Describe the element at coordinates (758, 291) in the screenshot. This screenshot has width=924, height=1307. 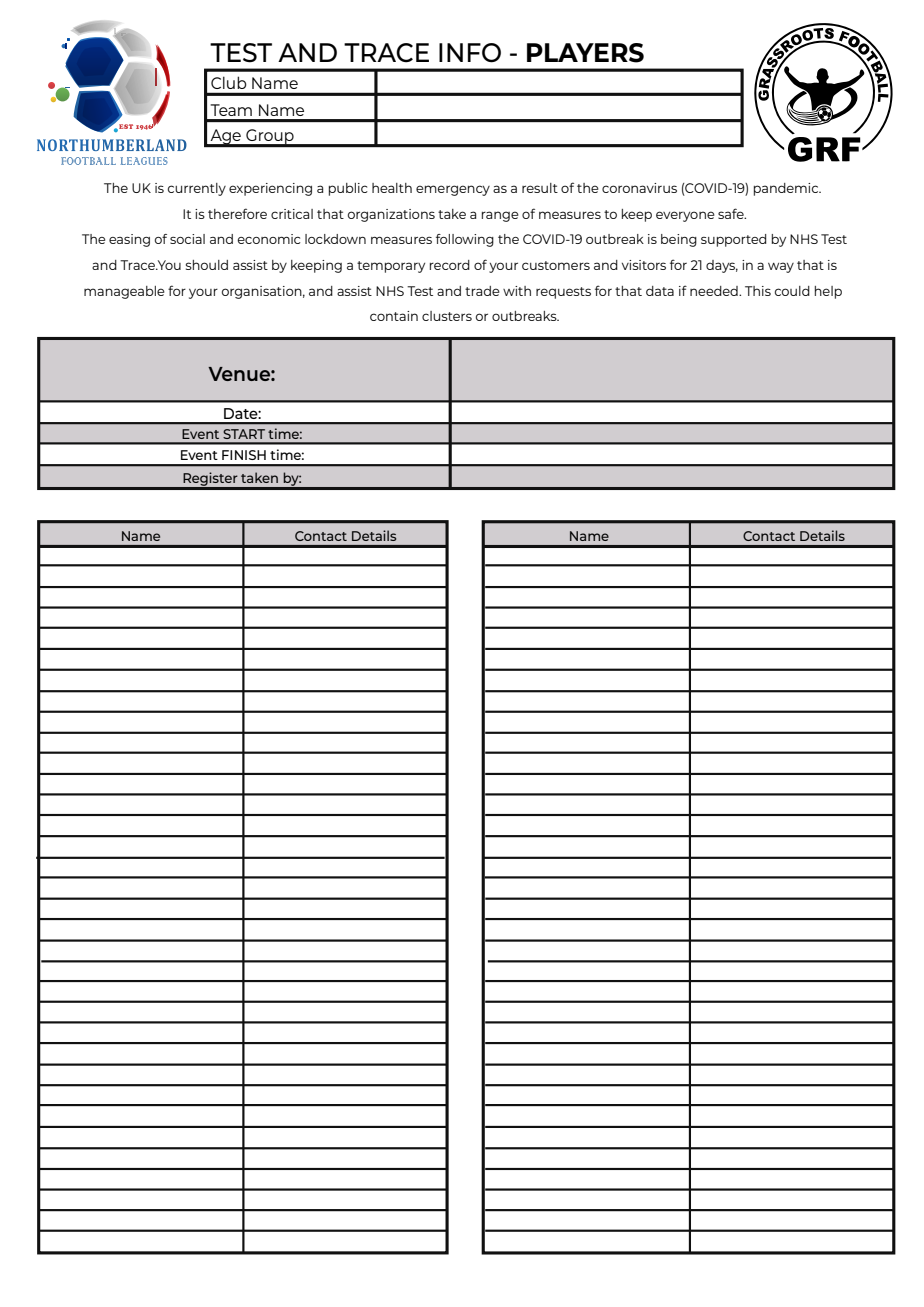
I see `This` at that location.
